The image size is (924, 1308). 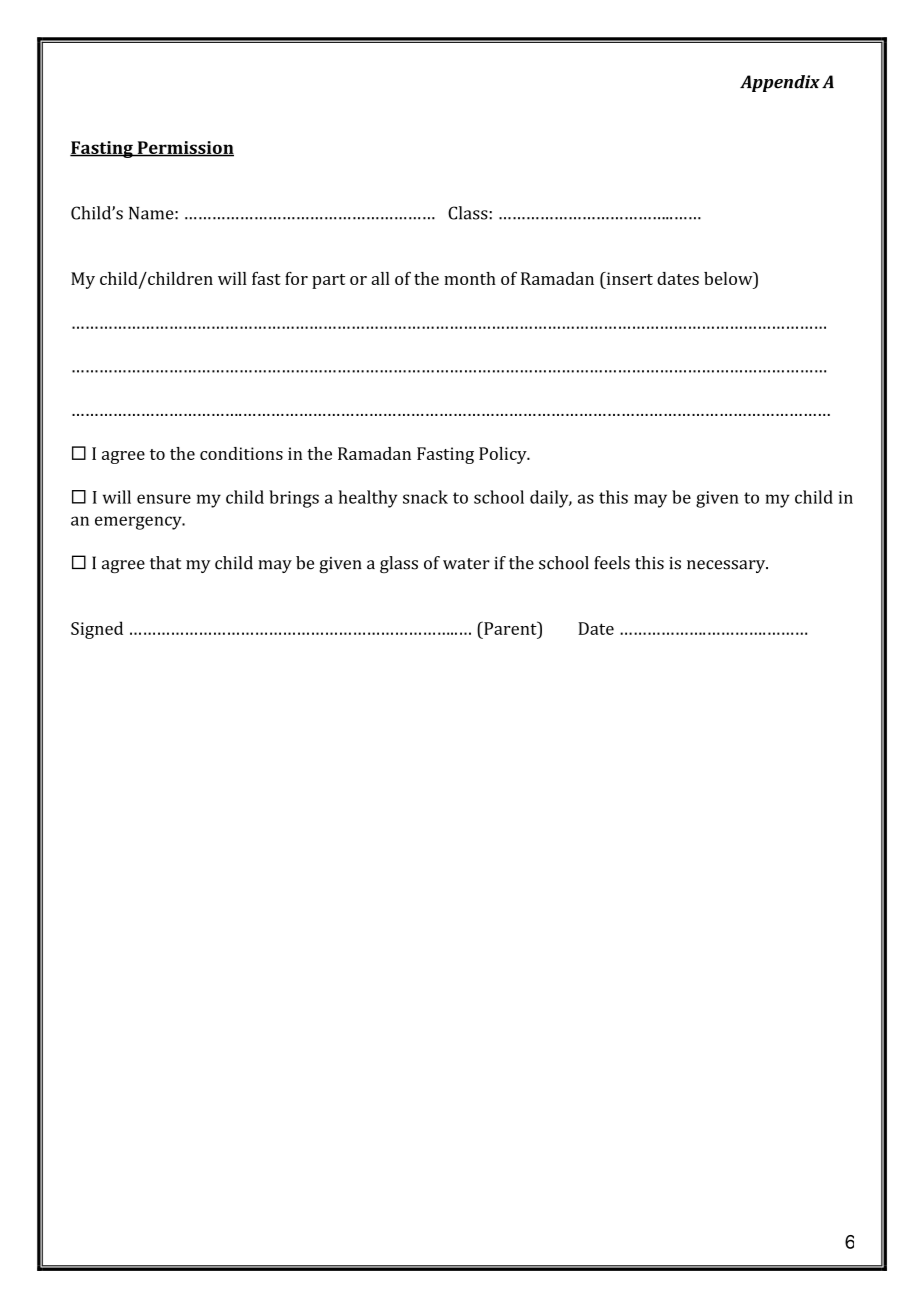 I want to click on Signed, so click(x=97, y=630).
